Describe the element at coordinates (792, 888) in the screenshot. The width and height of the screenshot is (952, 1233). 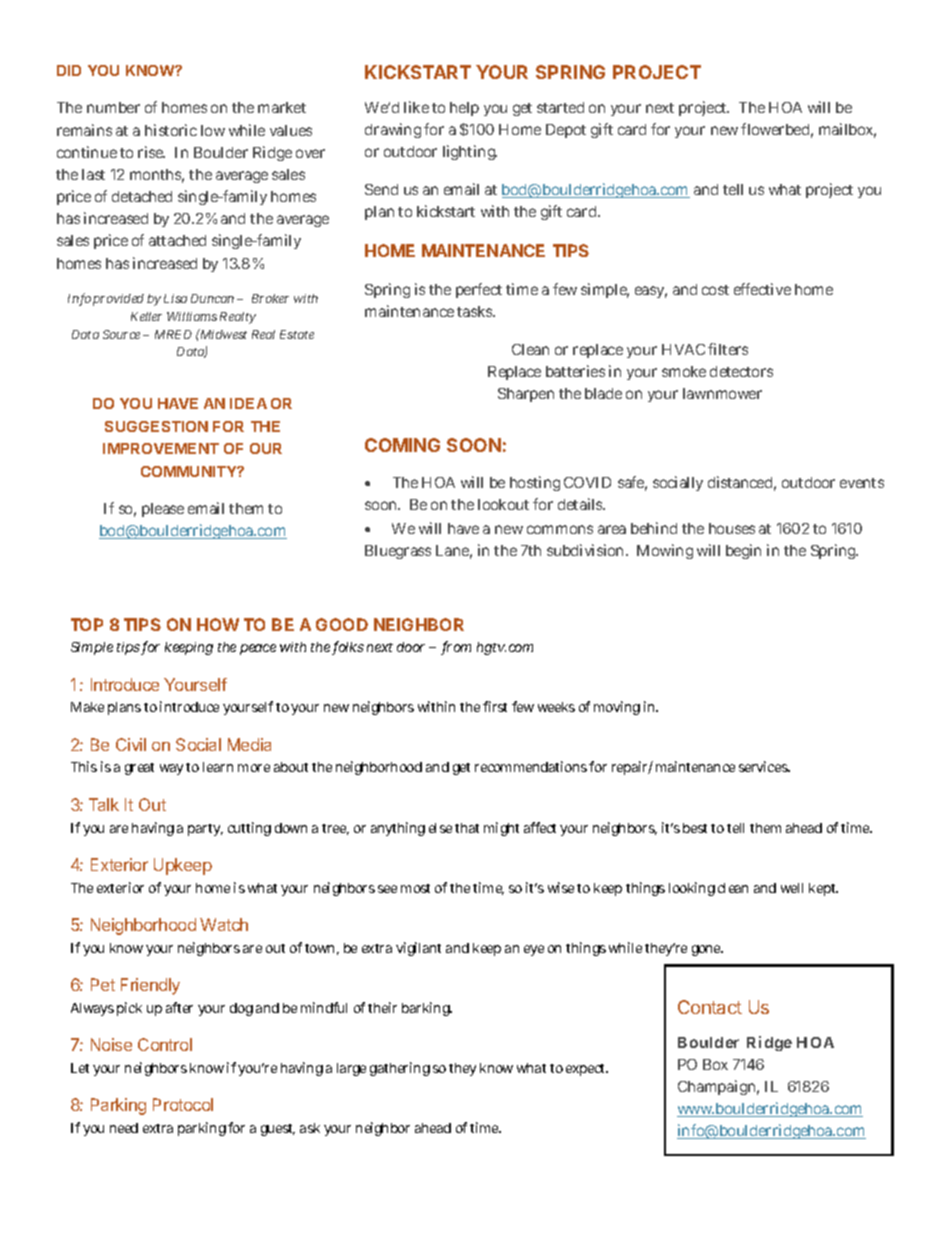
I see `well` at that location.
